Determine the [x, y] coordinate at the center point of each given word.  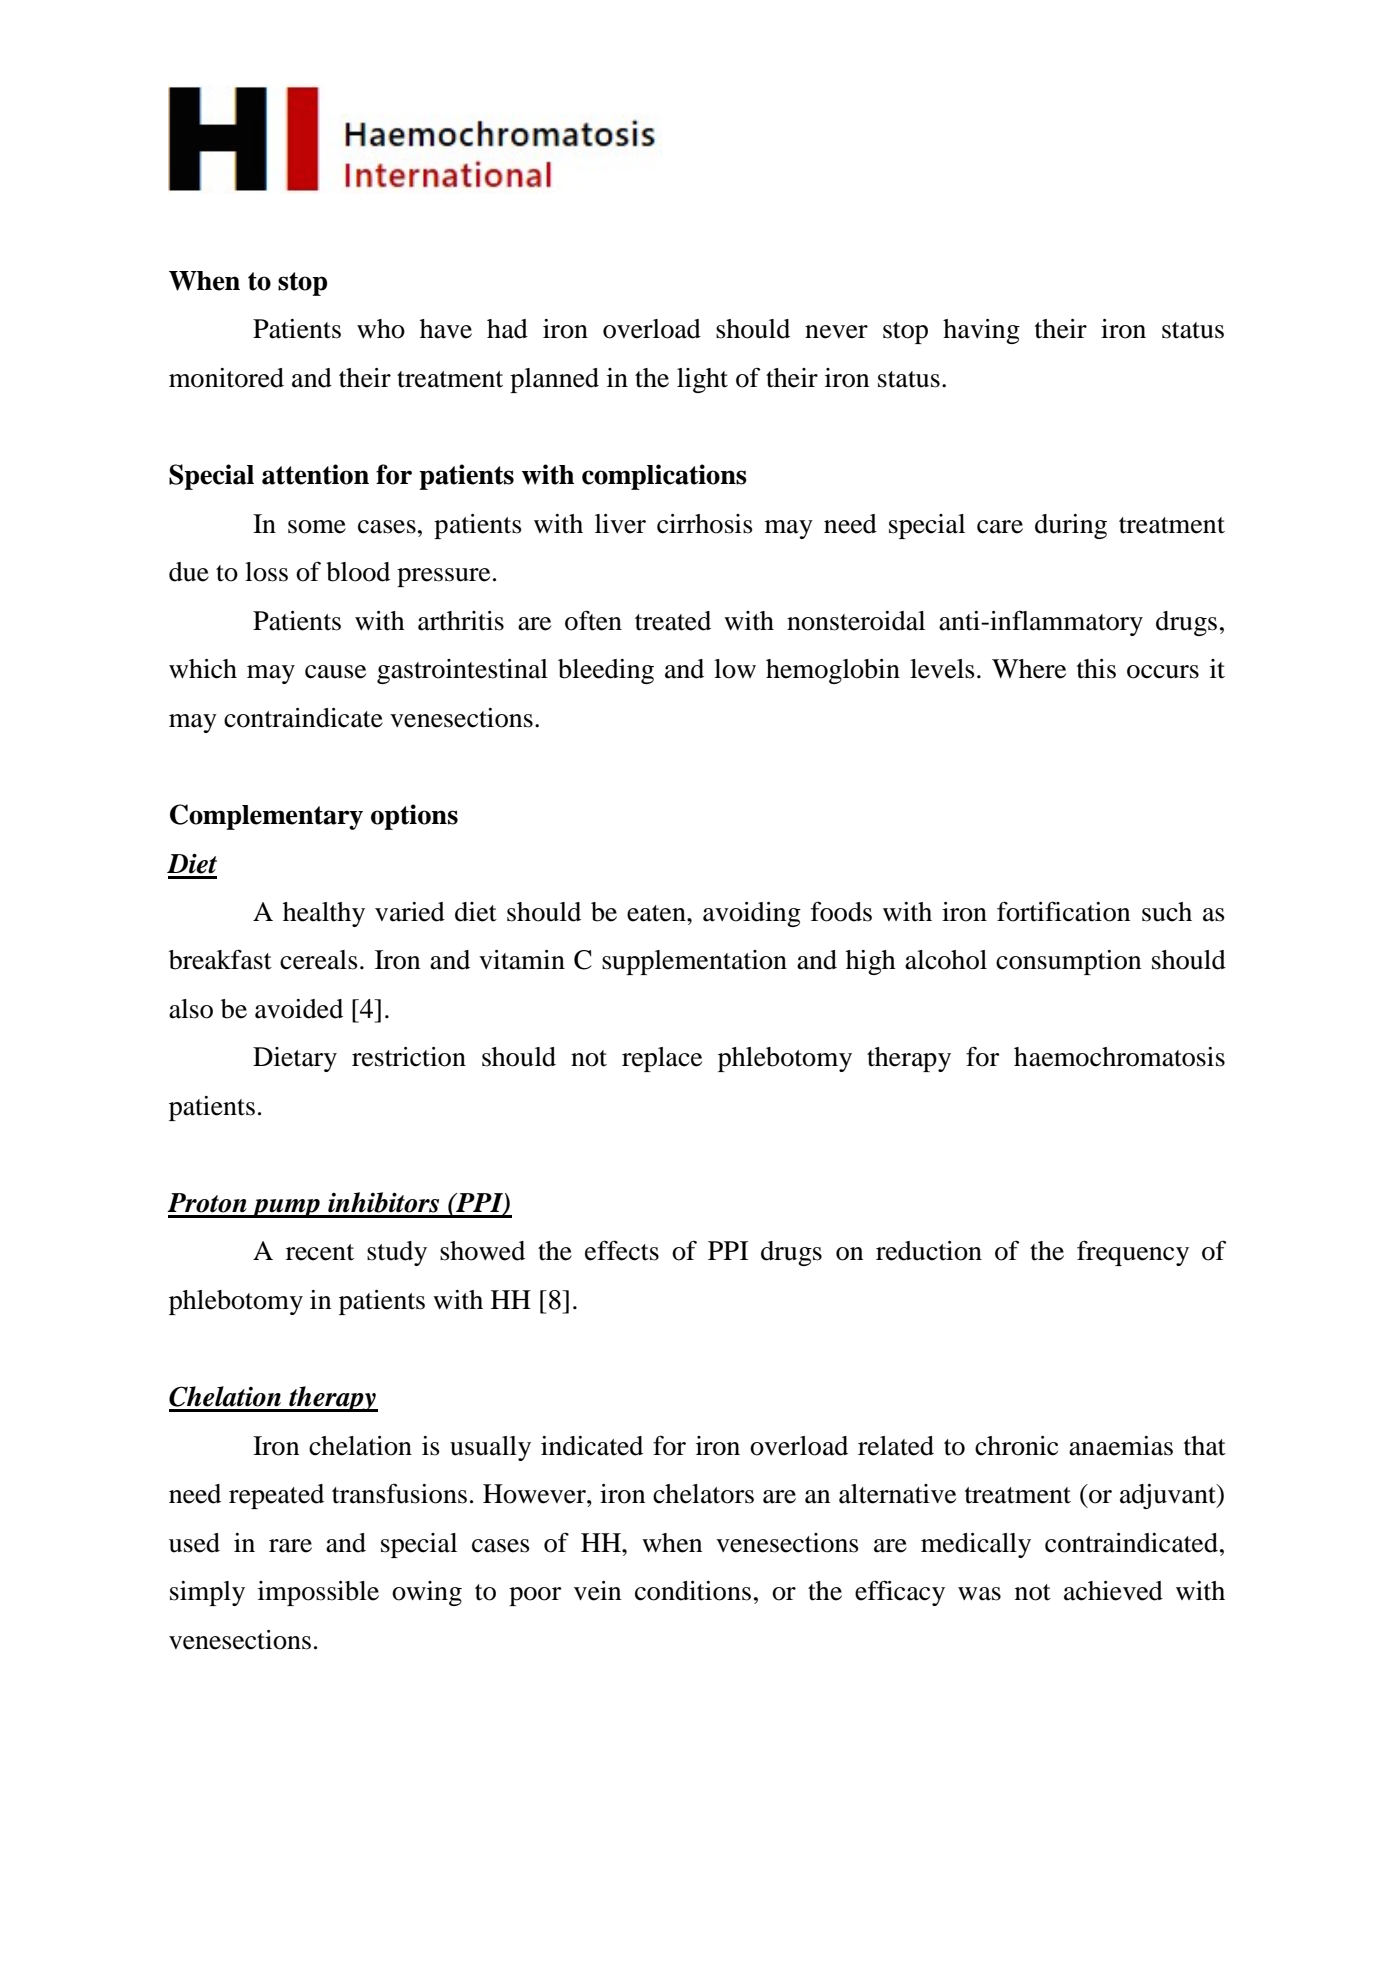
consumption [1068, 962]
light [702, 380]
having [981, 331]
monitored [226, 378]
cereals [319, 960]
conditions [693, 1591]
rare [290, 1546]
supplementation [694, 962]
